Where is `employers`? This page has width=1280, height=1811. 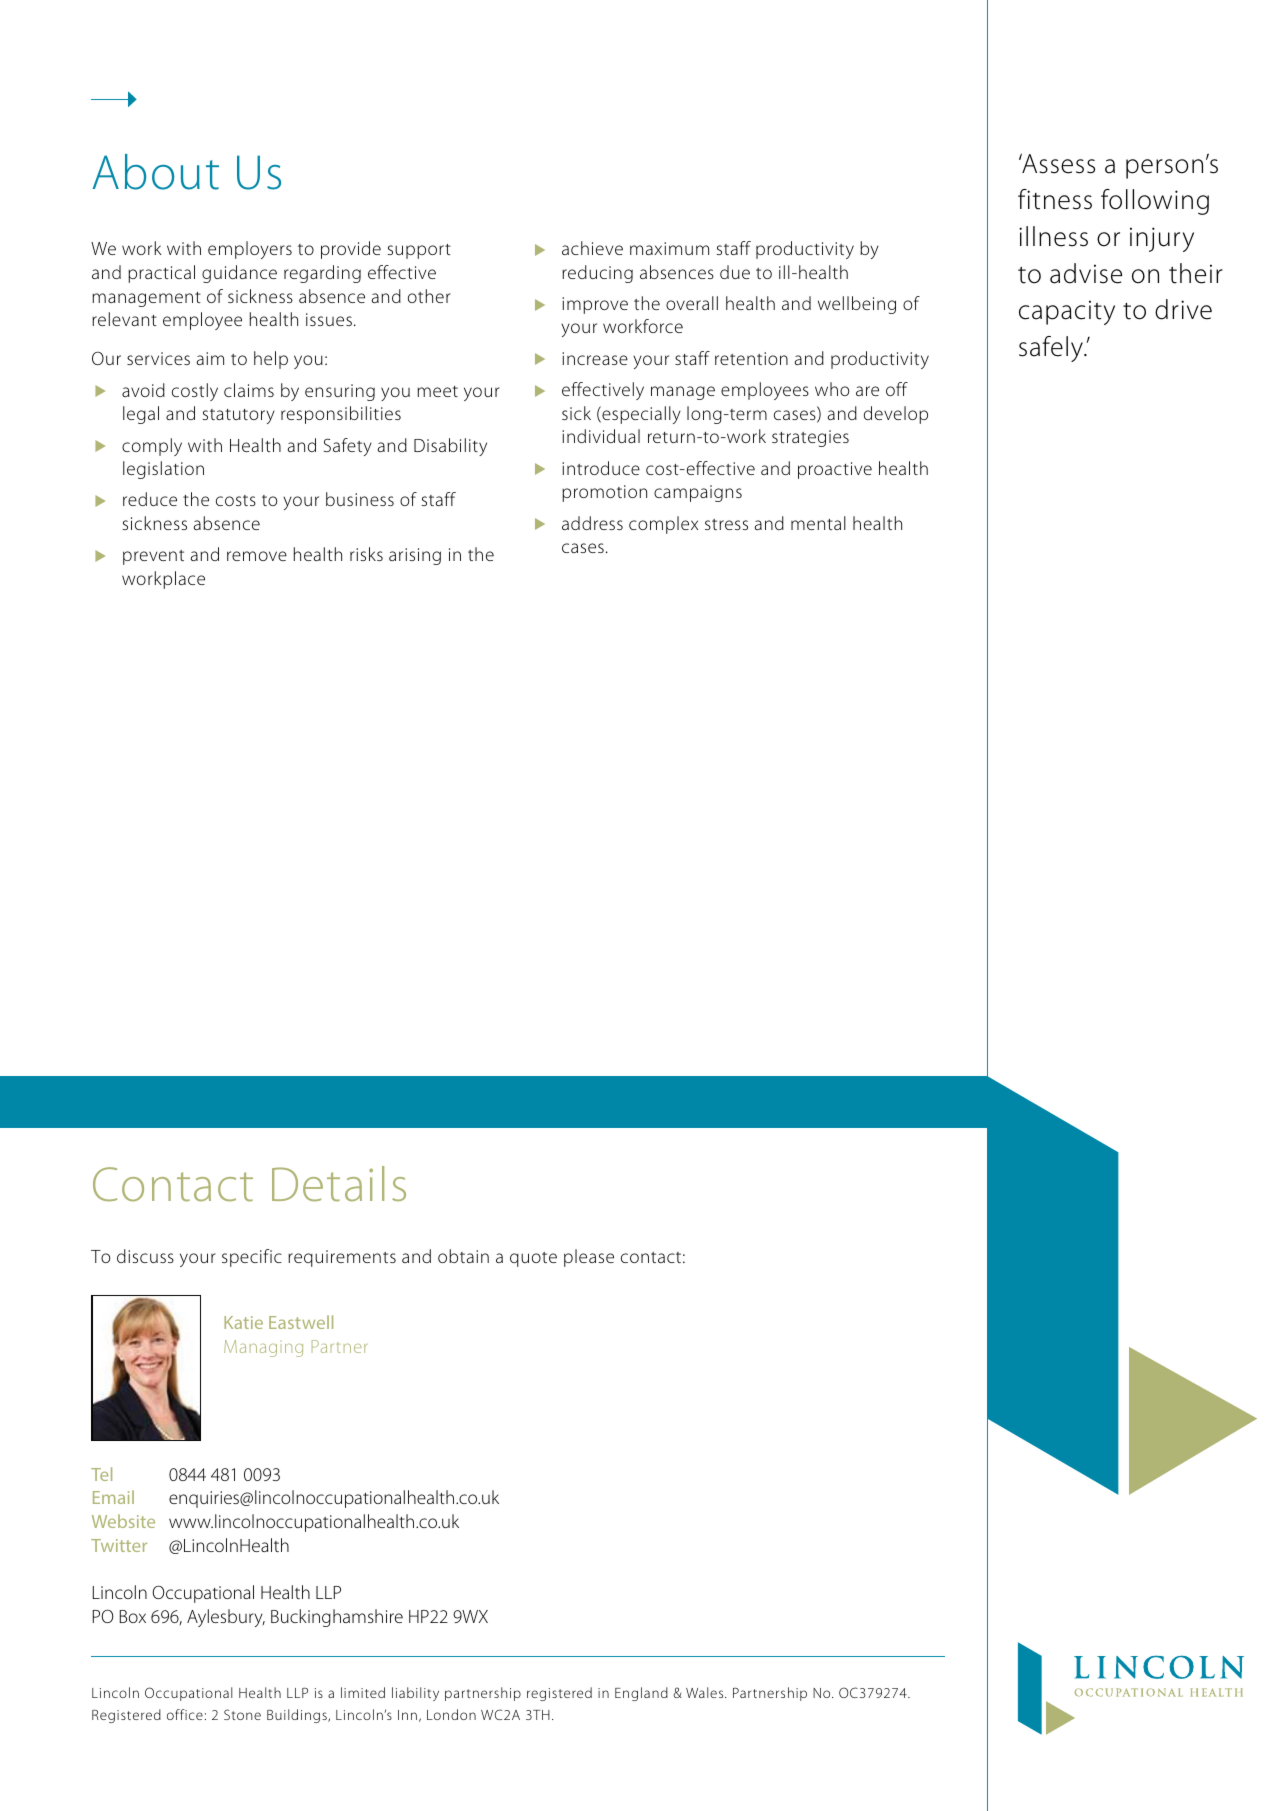
employers is located at coordinates (250, 250).
